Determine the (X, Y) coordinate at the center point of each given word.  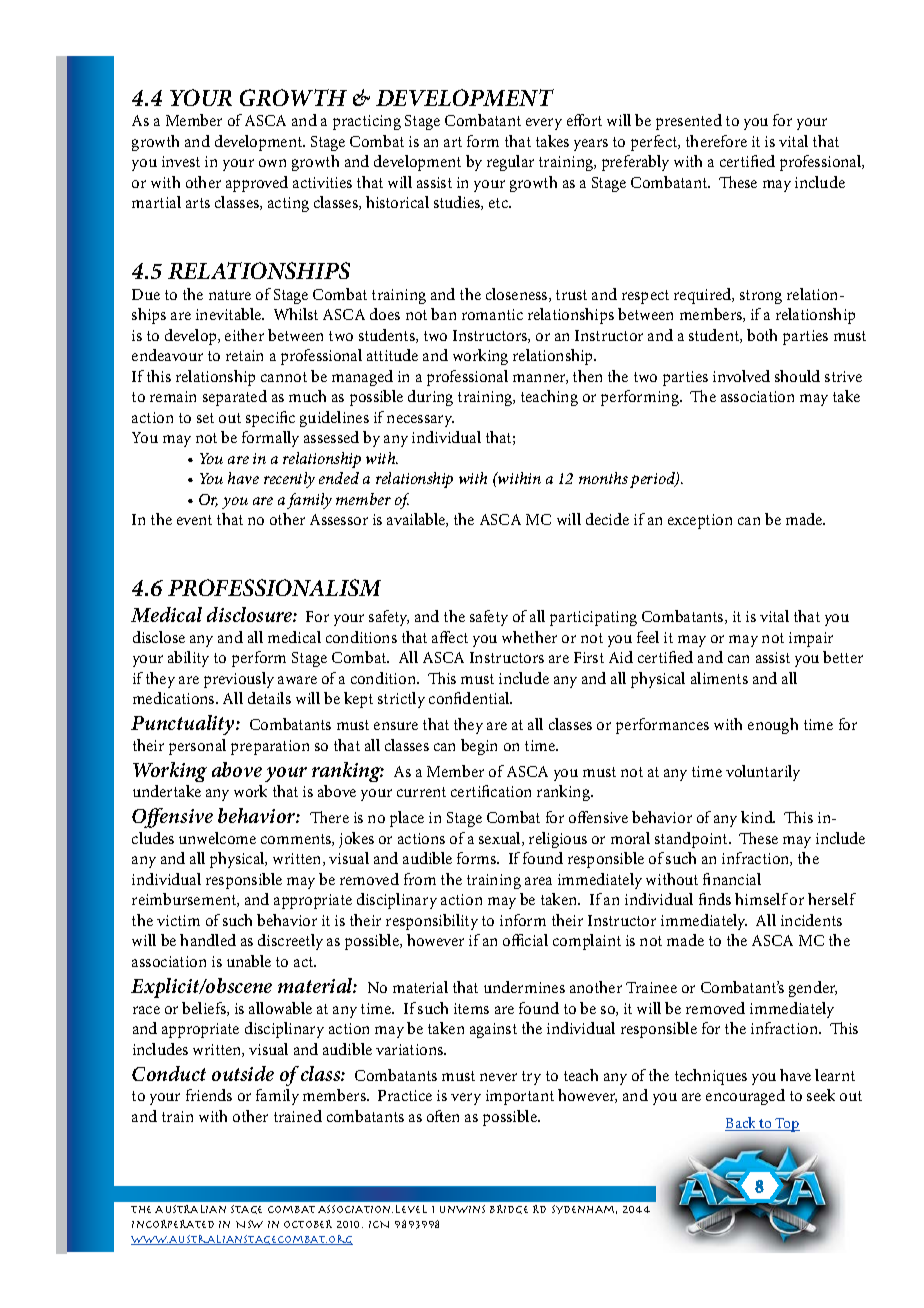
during (430, 398)
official (525, 940)
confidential (470, 698)
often (443, 1116)
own (272, 163)
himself (761, 899)
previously (239, 680)
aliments (719, 678)
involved (741, 376)
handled (208, 940)
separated (235, 398)
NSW (249, 1224)
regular (510, 163)
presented (689, 122)
